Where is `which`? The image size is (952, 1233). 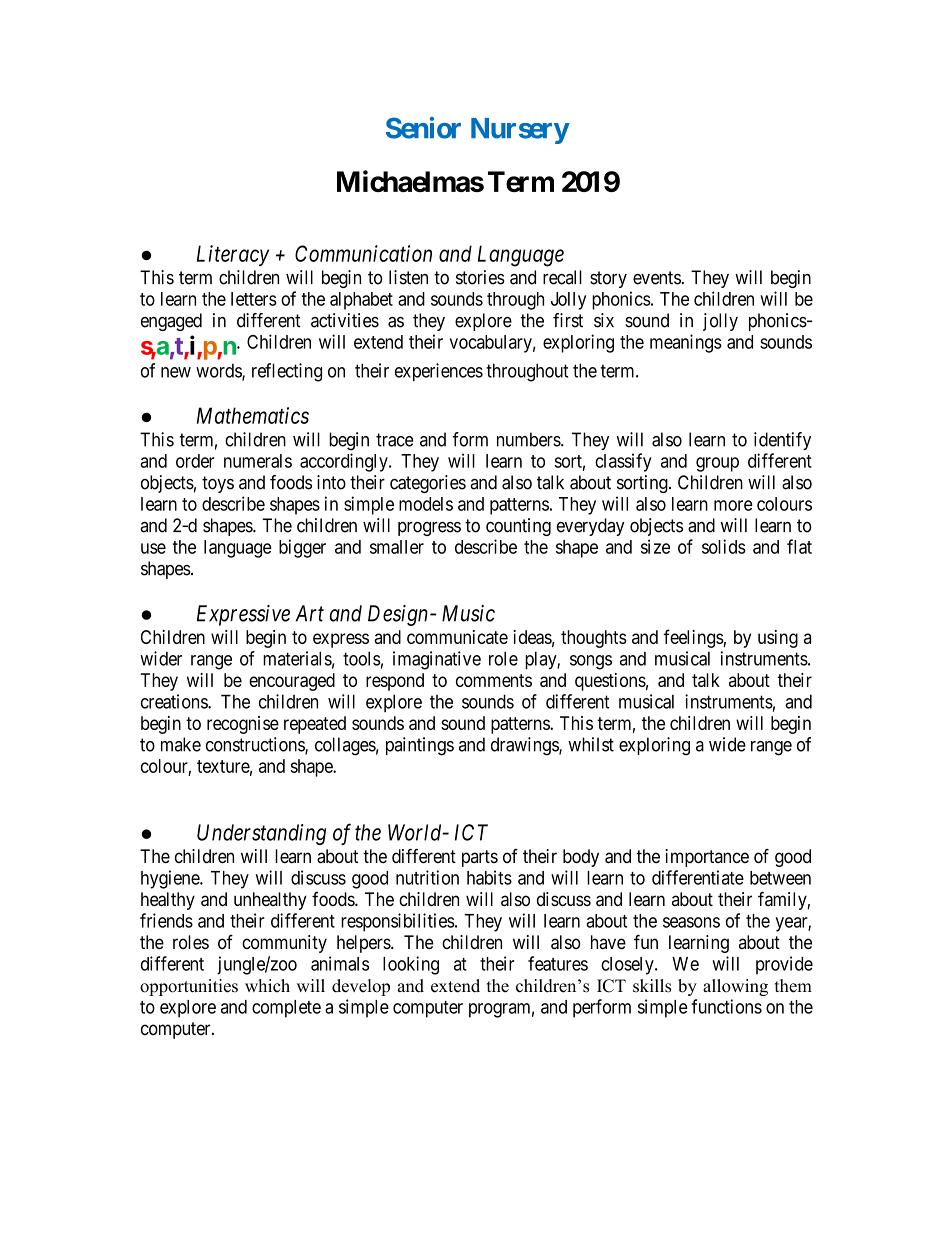
which is located at coordinates (267, 986).
